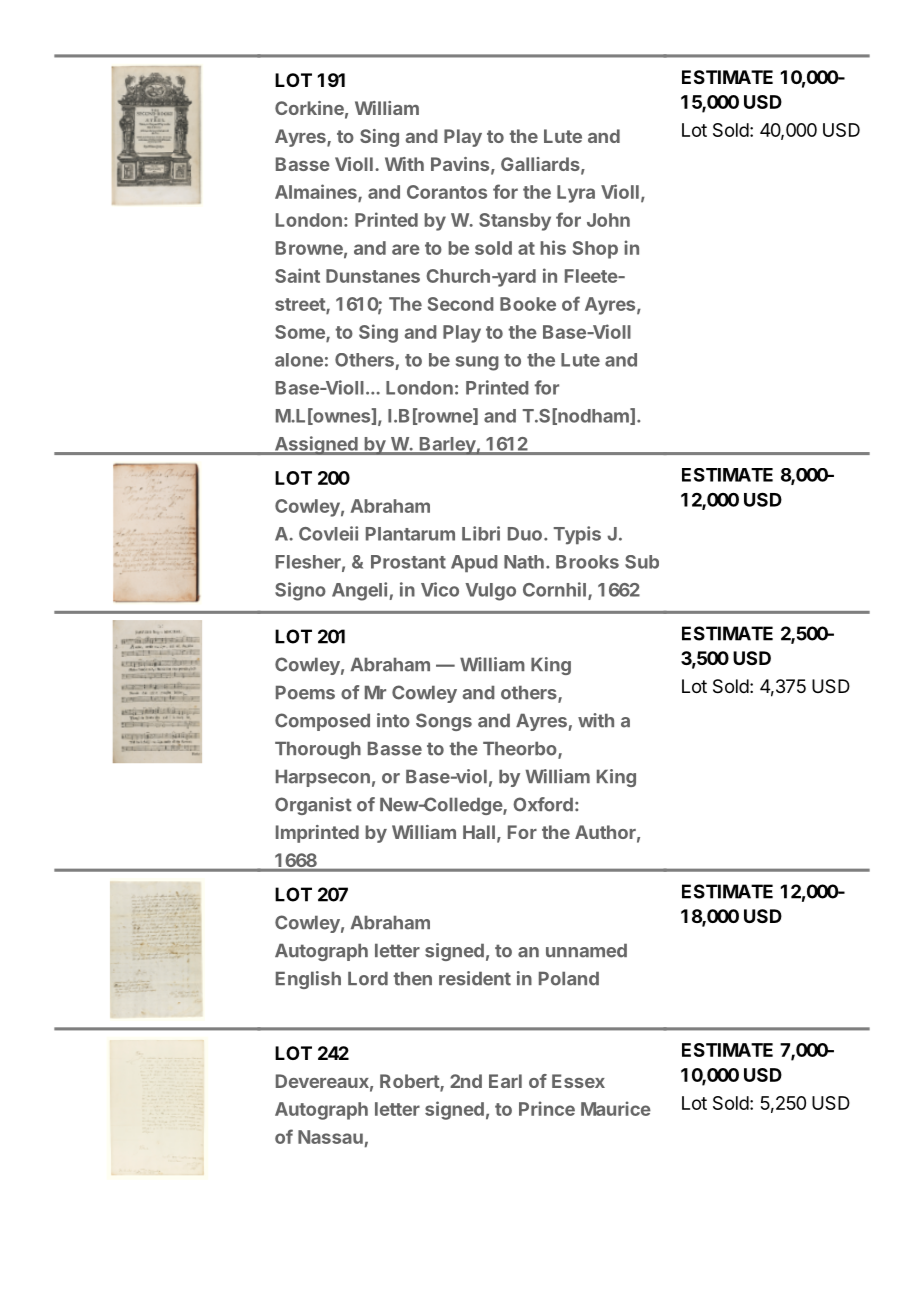 This screenshot has height=1308, width=924. What do you see at coordinates (608, 220) in the screenshot?
I see `John` at bounding box center [608, 220].
